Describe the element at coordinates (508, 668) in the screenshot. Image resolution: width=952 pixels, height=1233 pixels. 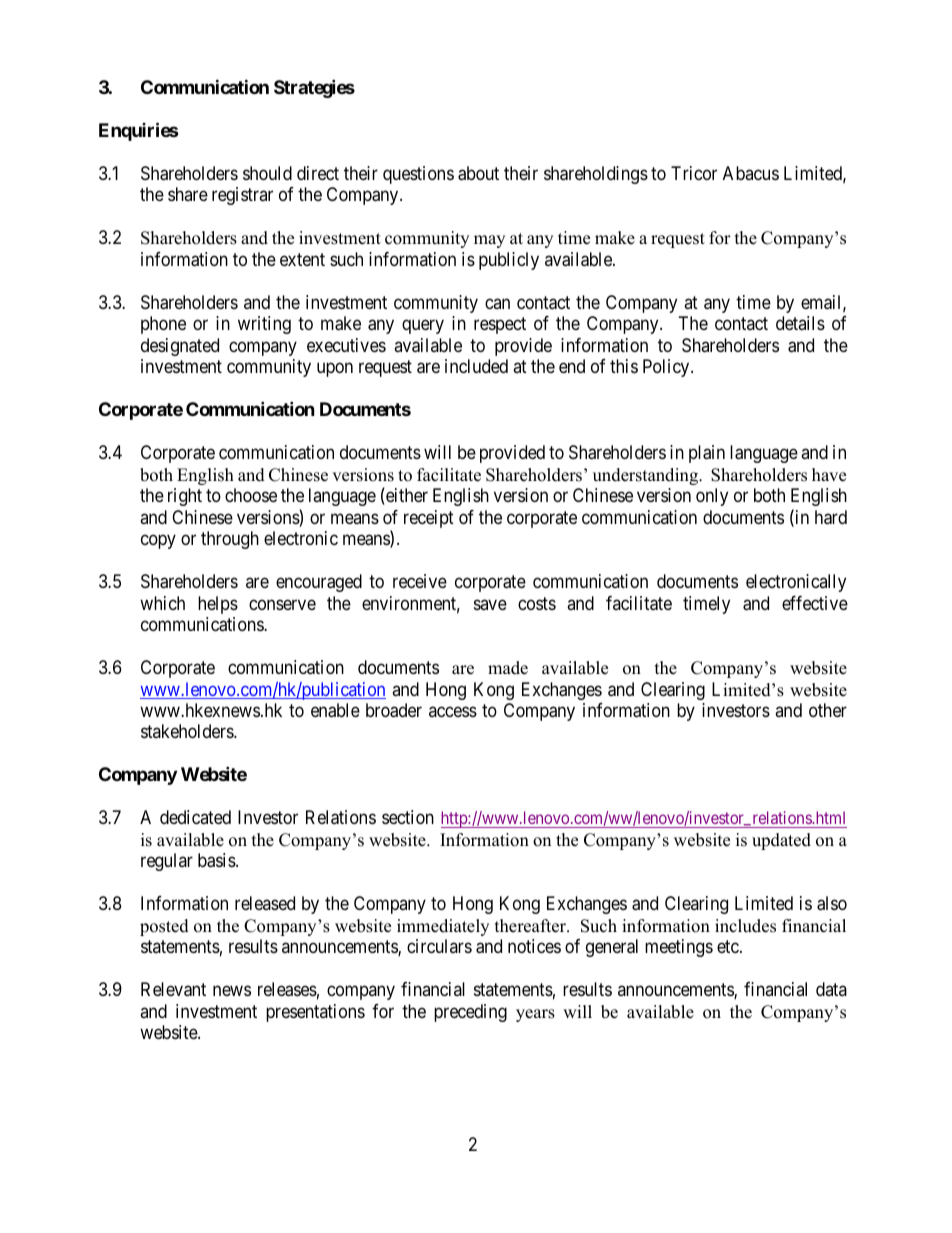
I see `made` at that location.
